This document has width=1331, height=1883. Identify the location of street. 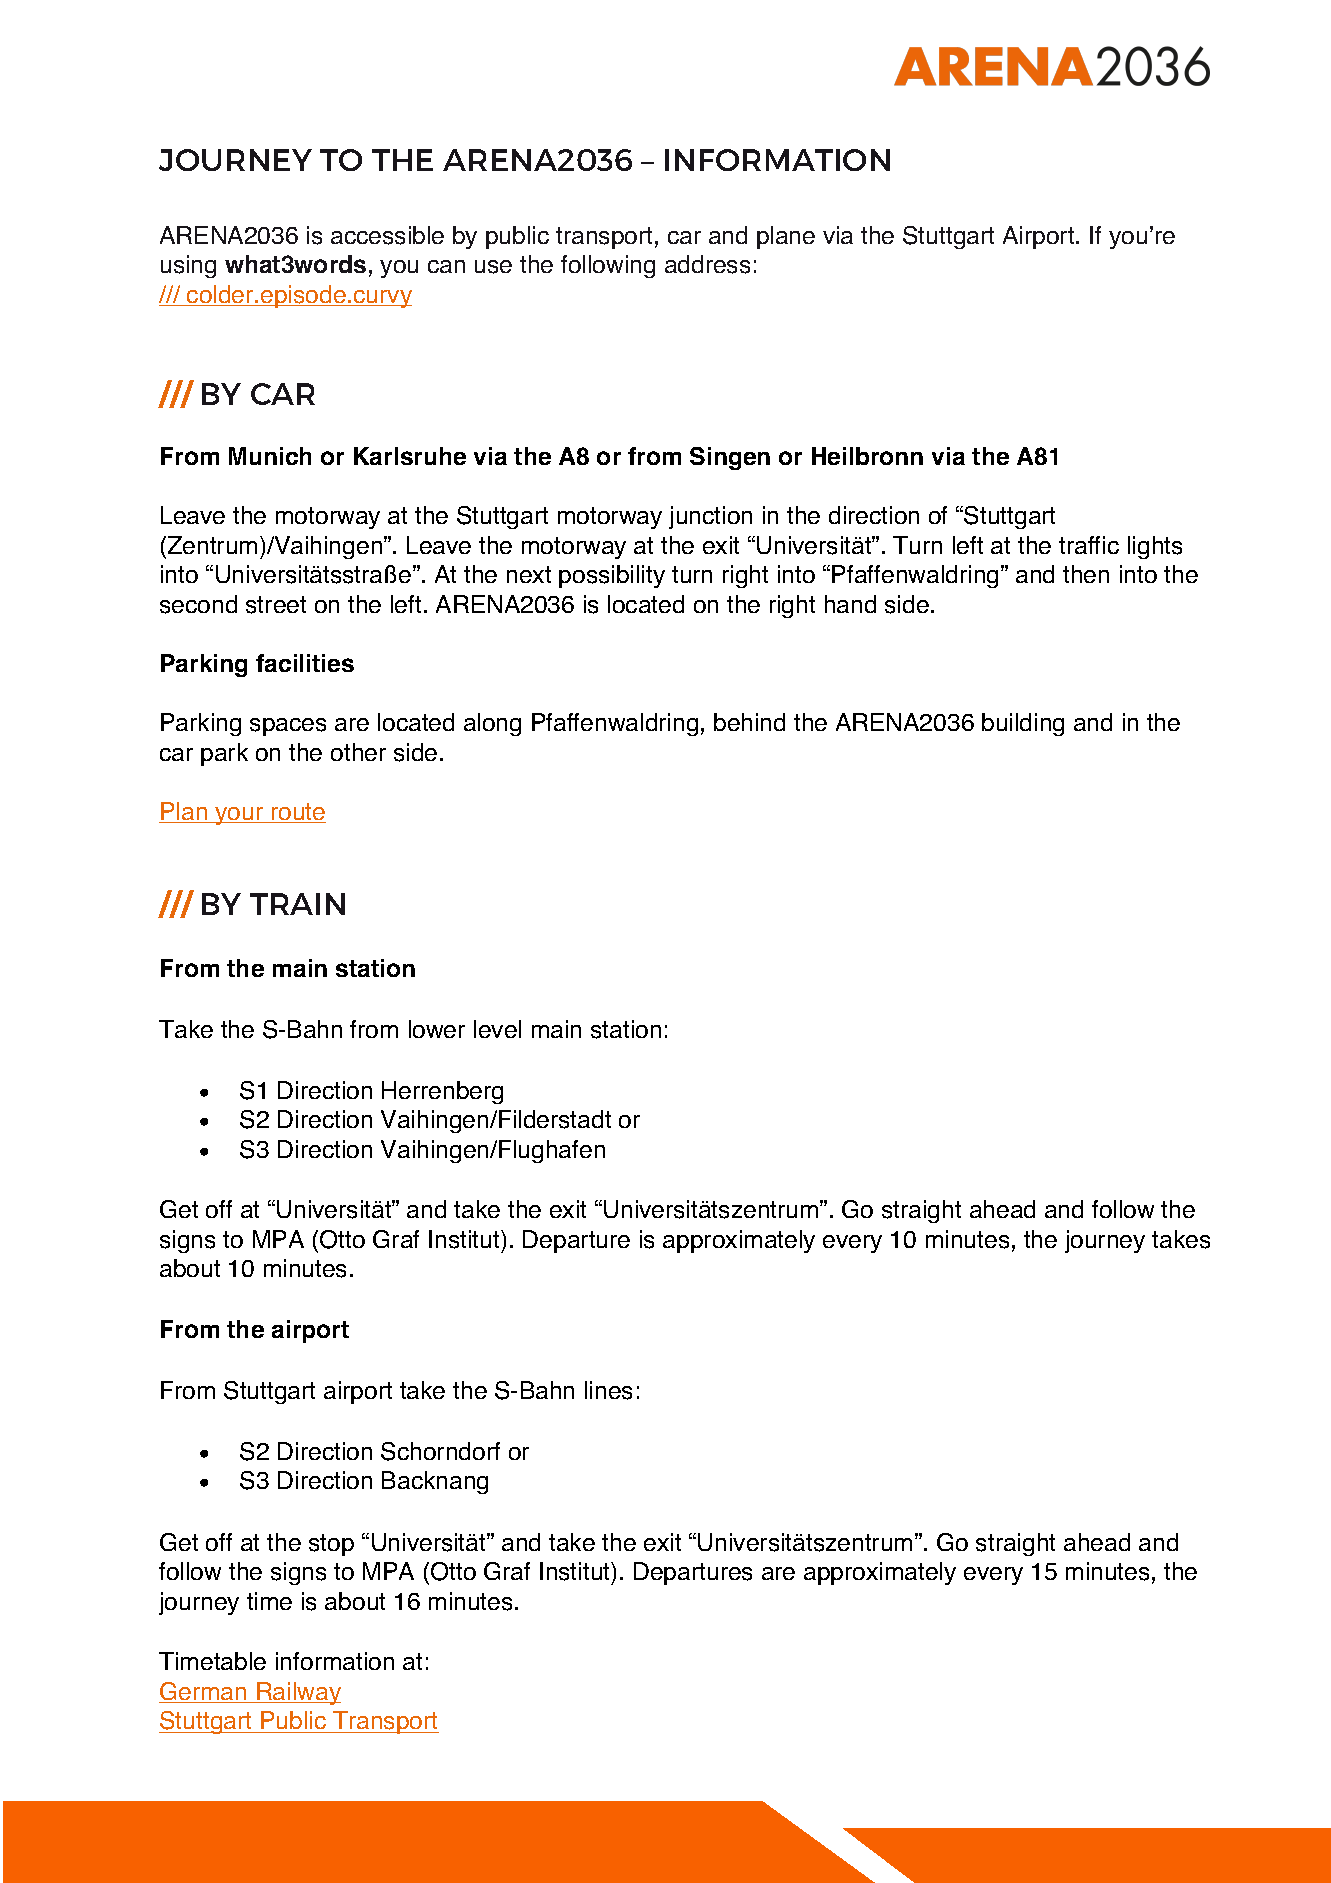
(276, 605).
